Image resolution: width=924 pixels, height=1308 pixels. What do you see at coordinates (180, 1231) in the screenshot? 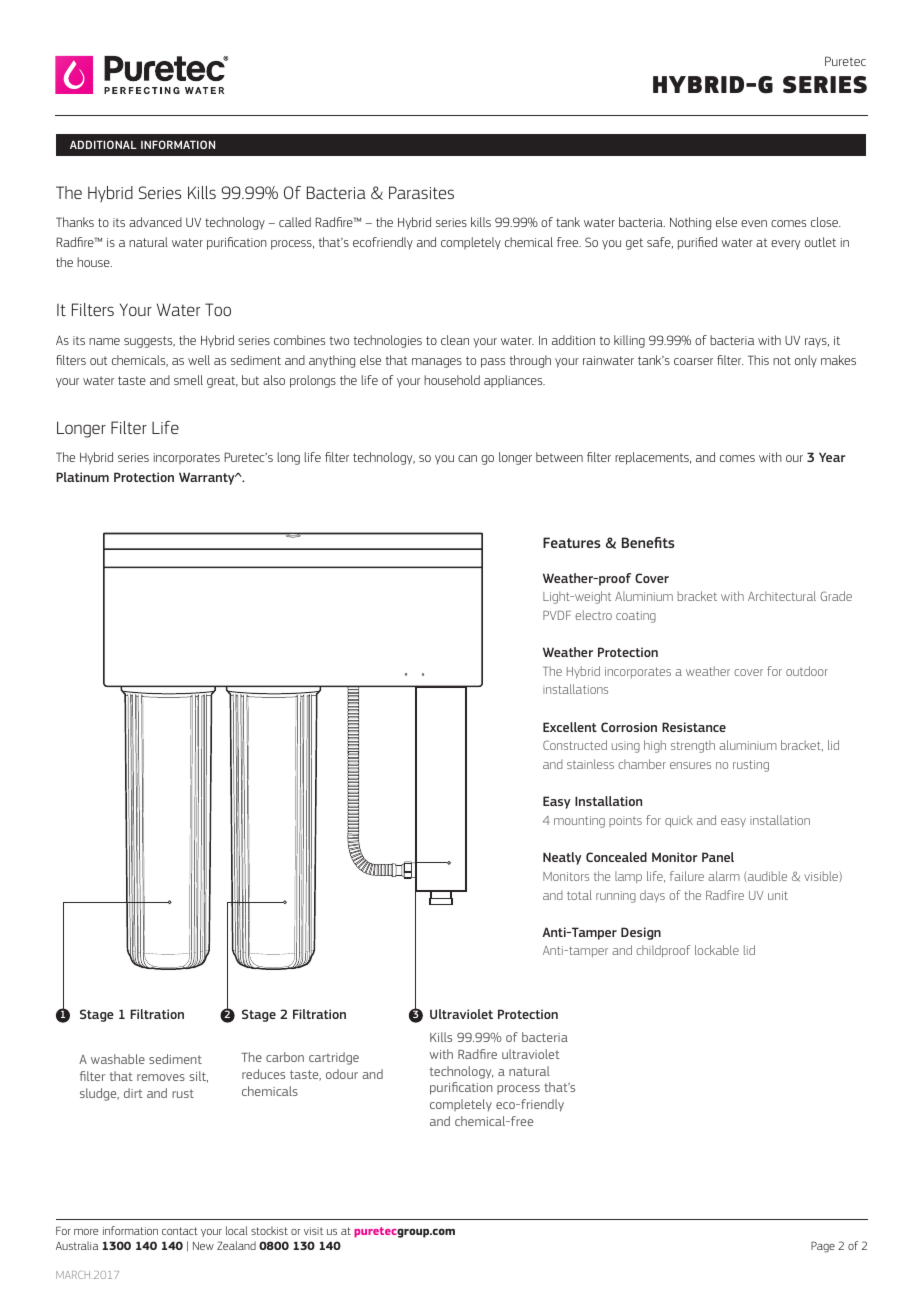
I see `contact` at bounding box center [180, 1231].
